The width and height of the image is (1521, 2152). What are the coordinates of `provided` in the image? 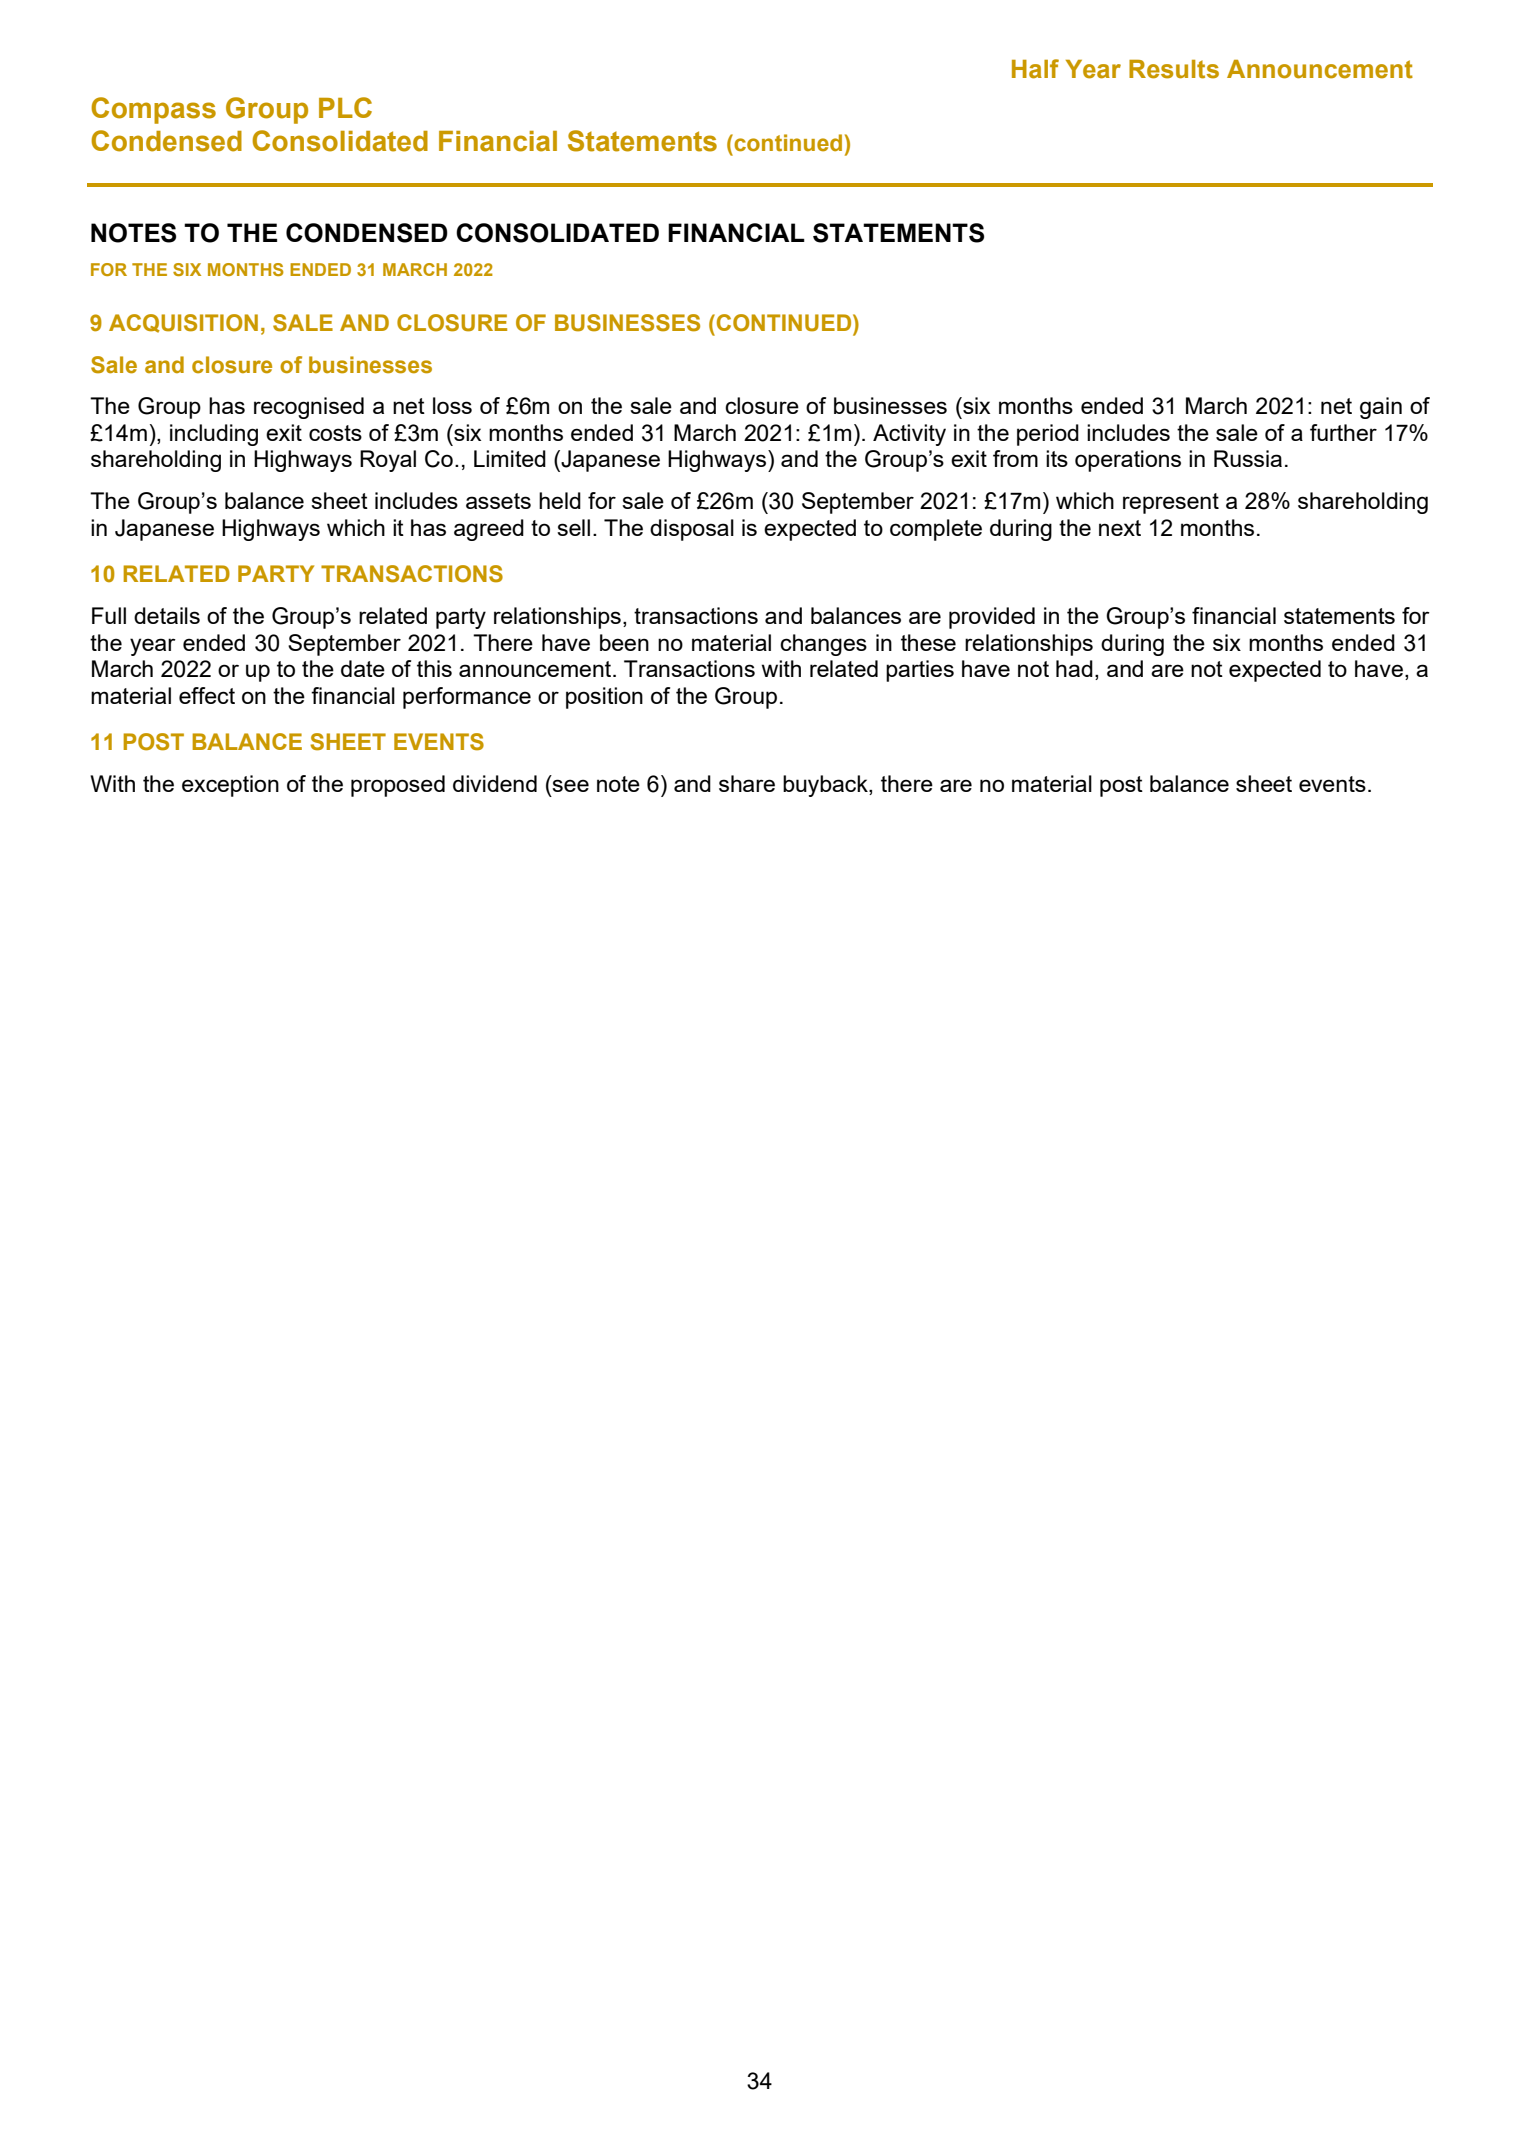 It's located at (992, 618).
